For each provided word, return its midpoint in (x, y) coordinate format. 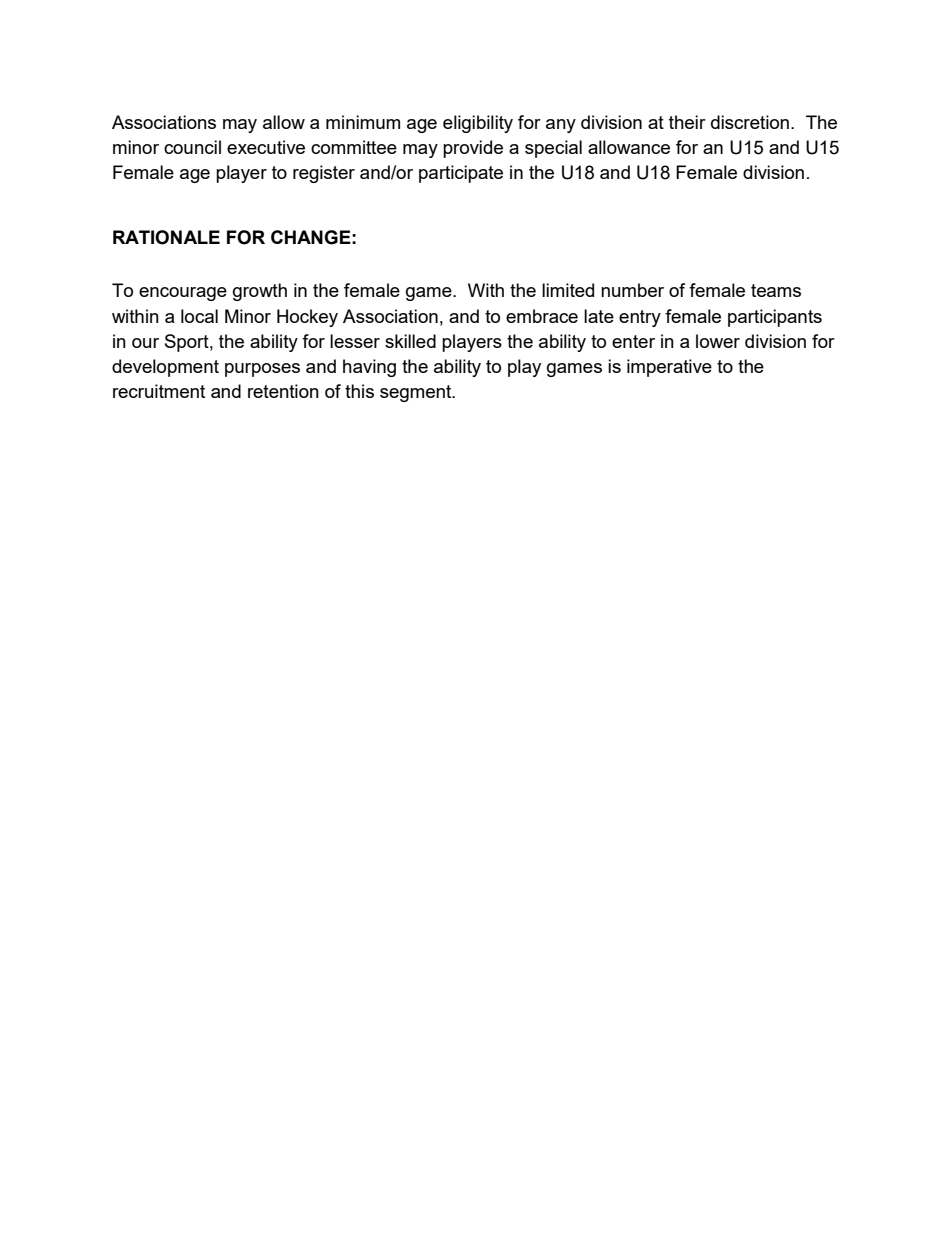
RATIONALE (166, 237)
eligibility (478, 124)
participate (461, 174)
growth (260, 292)
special (553, 149)
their (687, 122)
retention (283, 391)
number (632, 290)
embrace (542, 316)
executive (266, 147)
